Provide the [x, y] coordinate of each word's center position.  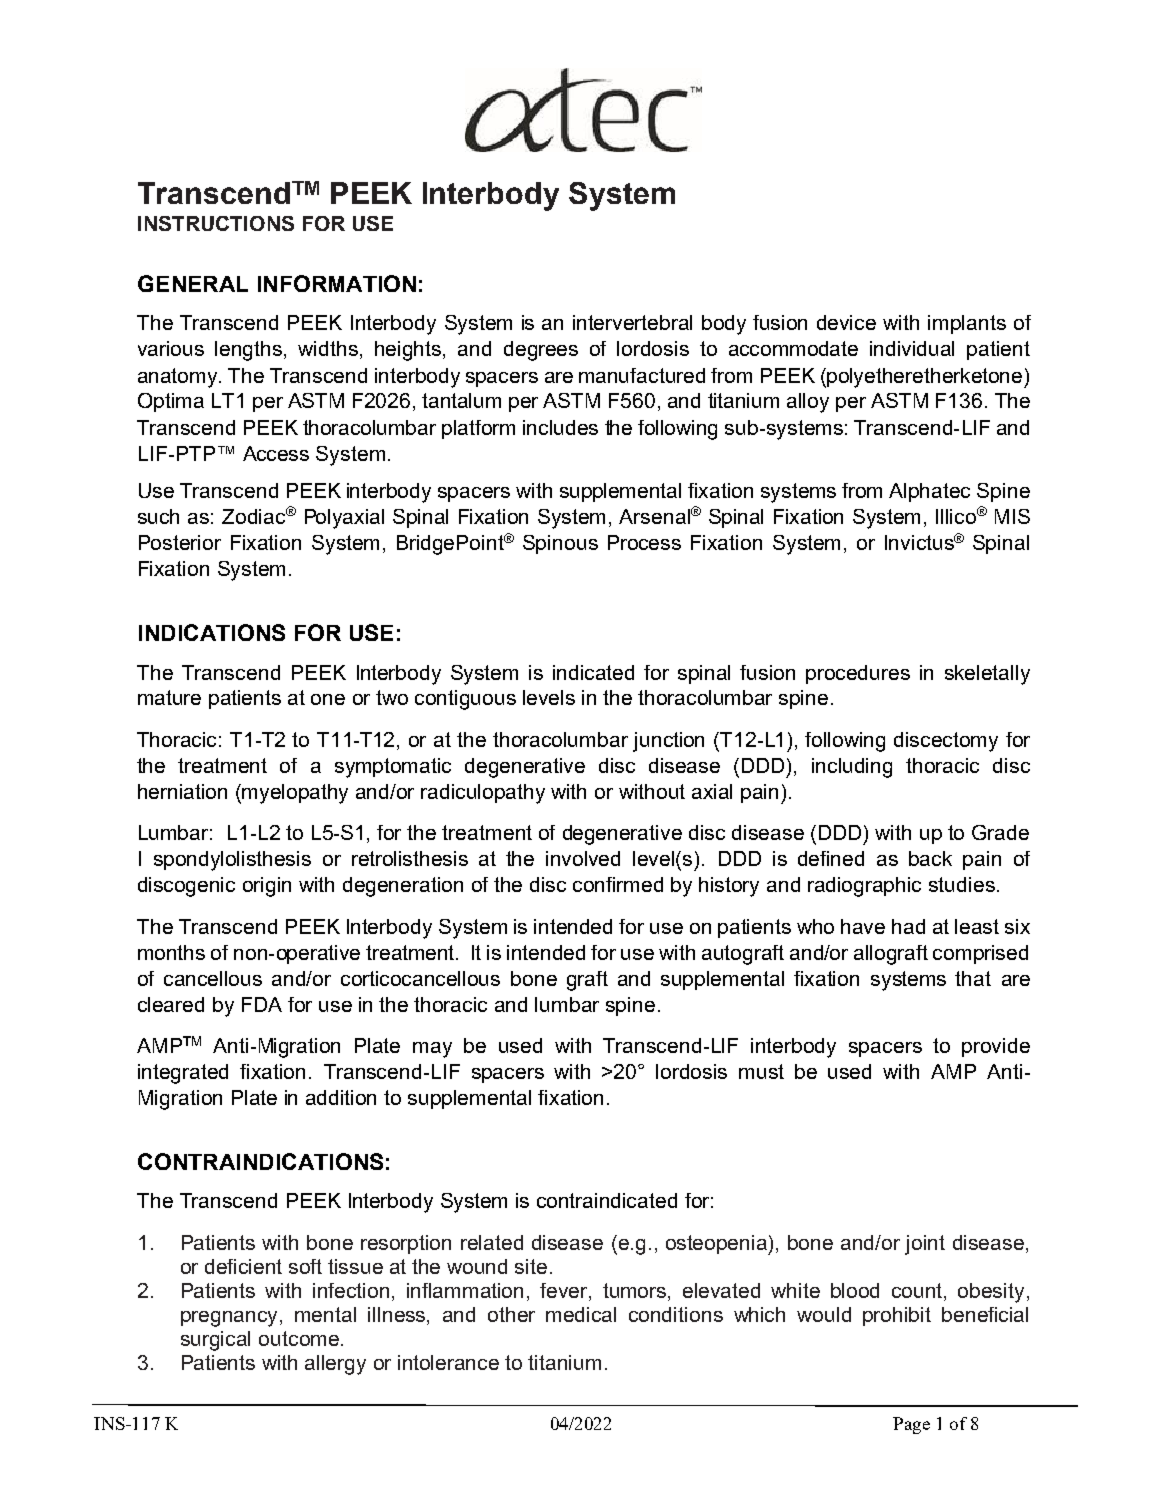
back [930, 858]
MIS [1012, 516]
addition [341, 1097]
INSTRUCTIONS [216, 223]
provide [996, 1047]
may [432, 1050]
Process [644, 542]
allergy [335, 1365]
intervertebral [632, 322]
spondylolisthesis [232, 861]
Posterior [180, 542]
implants [967, 324]
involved [583, 858]
